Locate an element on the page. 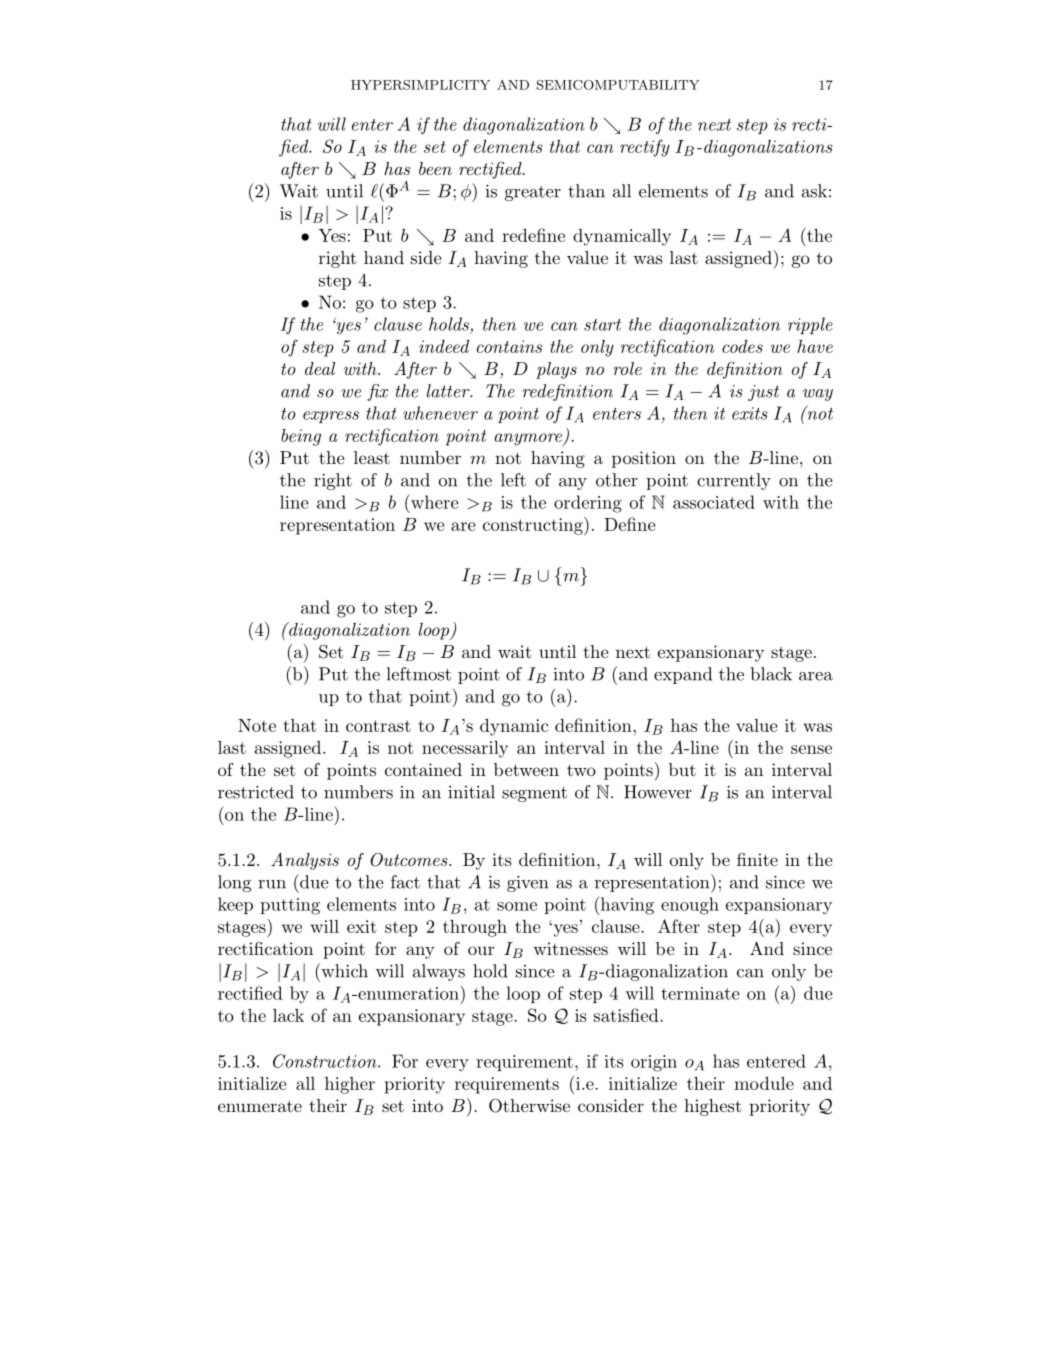 Image resolution: width=1050 pixels, height=1359 pixels. than is located at coordinates (586, 191).
